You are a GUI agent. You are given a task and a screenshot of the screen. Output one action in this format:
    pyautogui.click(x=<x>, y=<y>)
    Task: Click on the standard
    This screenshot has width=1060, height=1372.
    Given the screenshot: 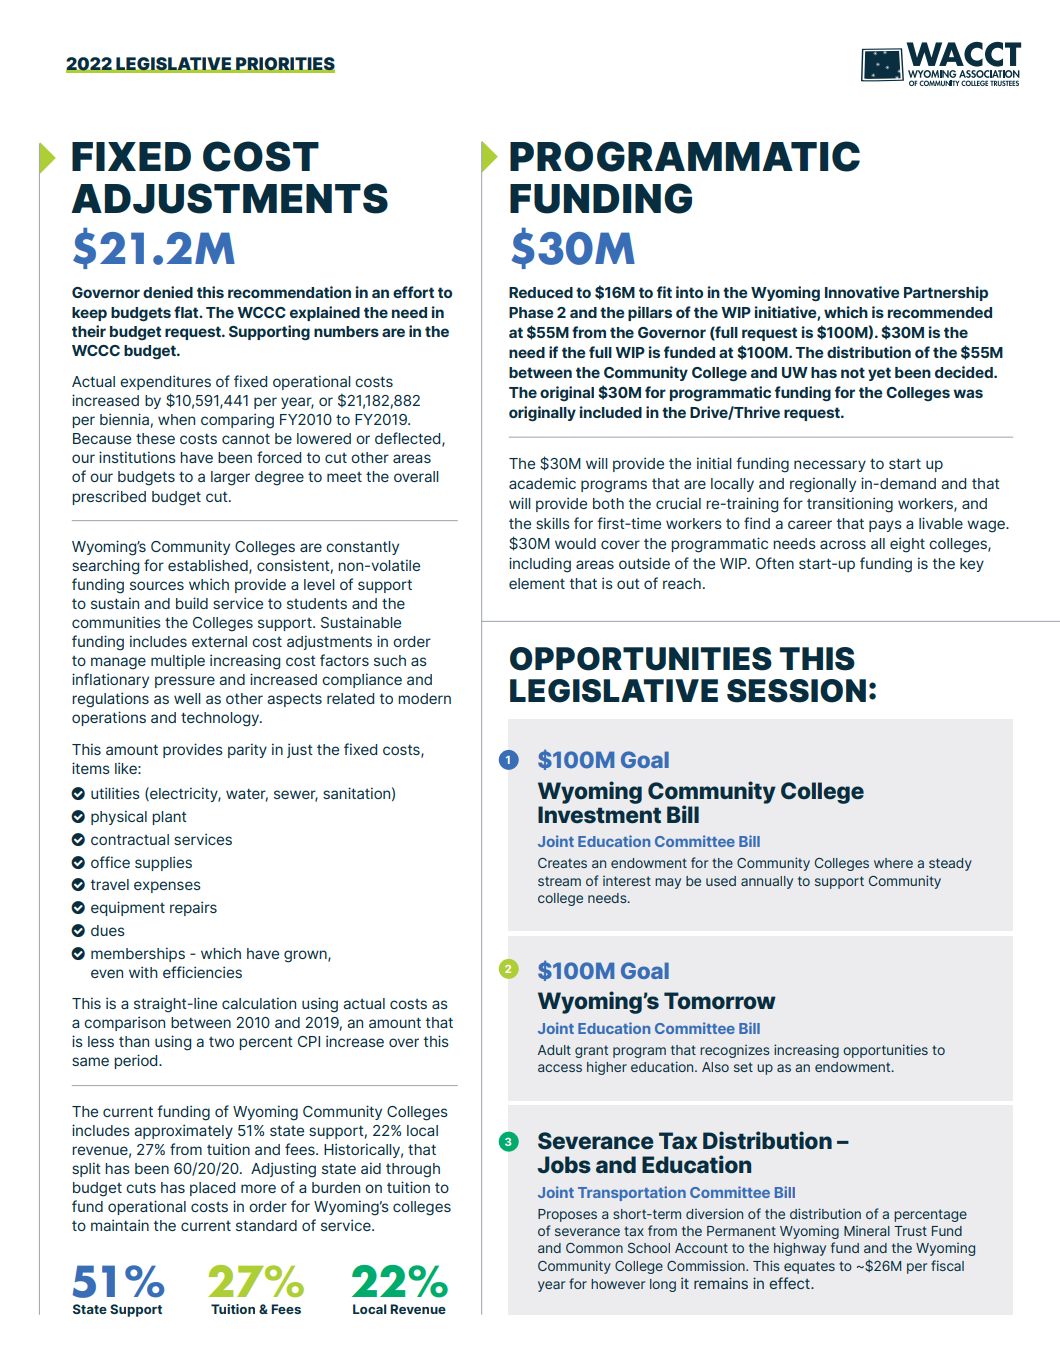 What is the action you would take?
    pyautogui.click(x=266, y=1225)
